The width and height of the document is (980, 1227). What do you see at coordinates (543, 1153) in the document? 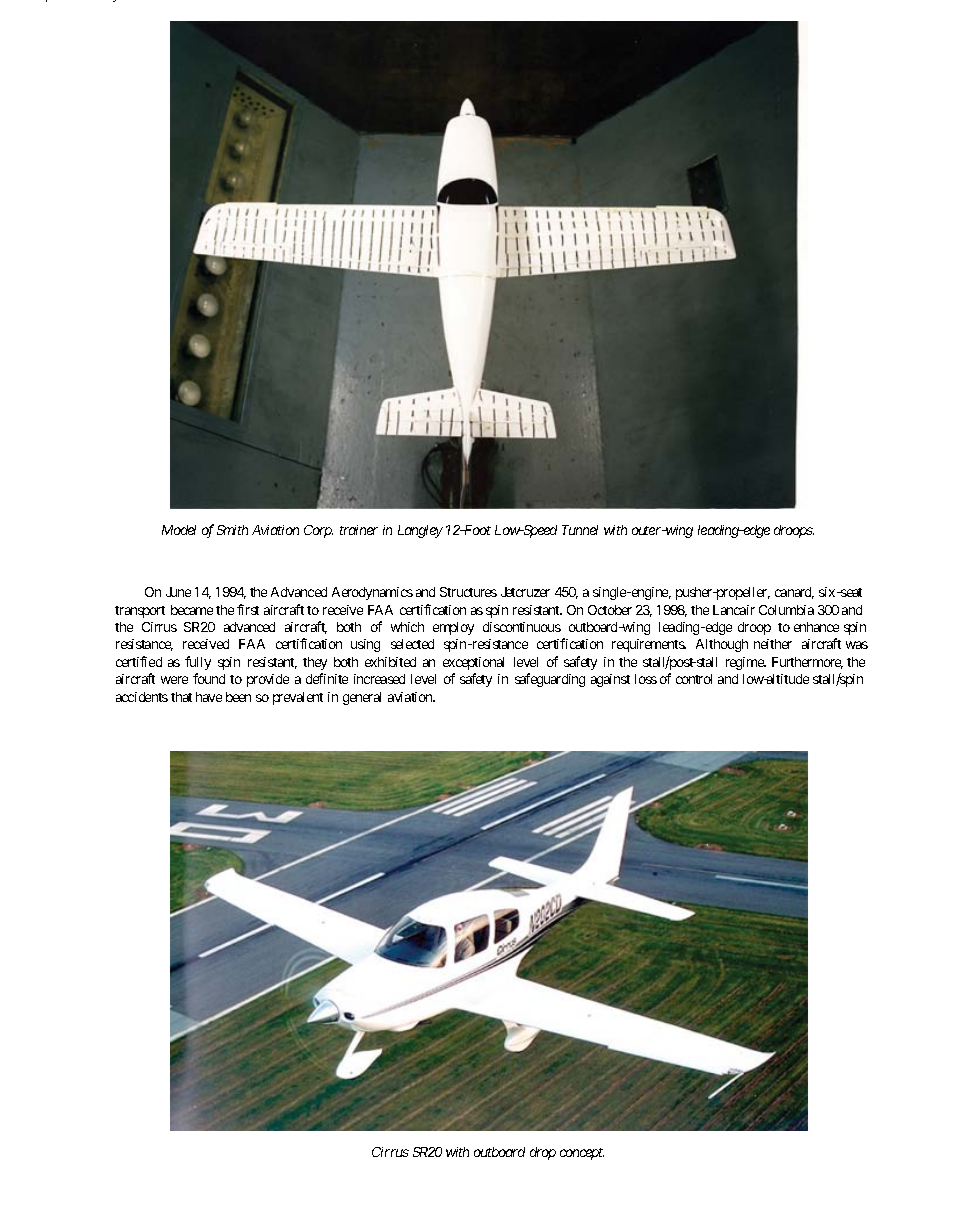
I see `drop` at bounding box center [543, 1153].
